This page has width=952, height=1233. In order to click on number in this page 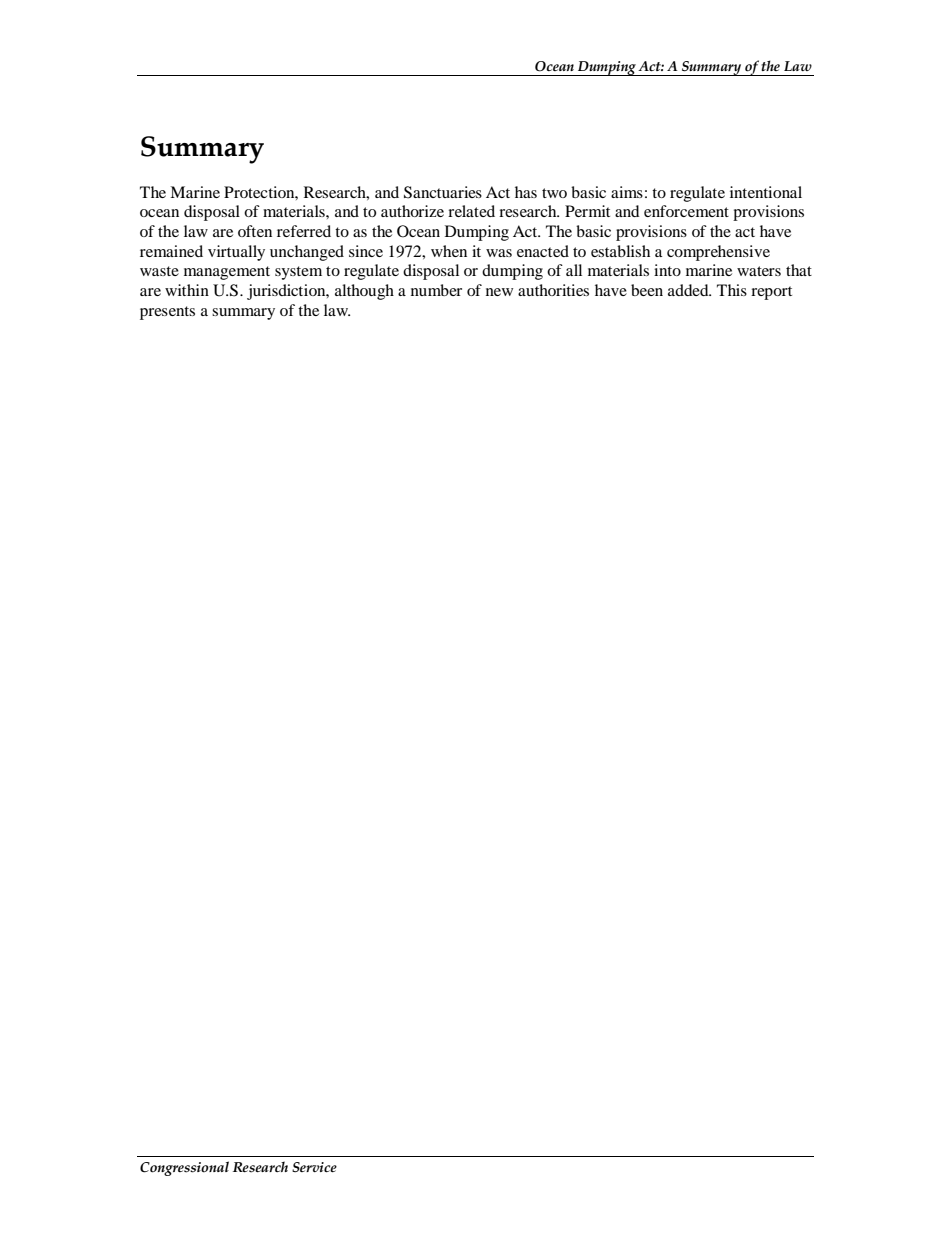, I will do `click(436, 290)`.
